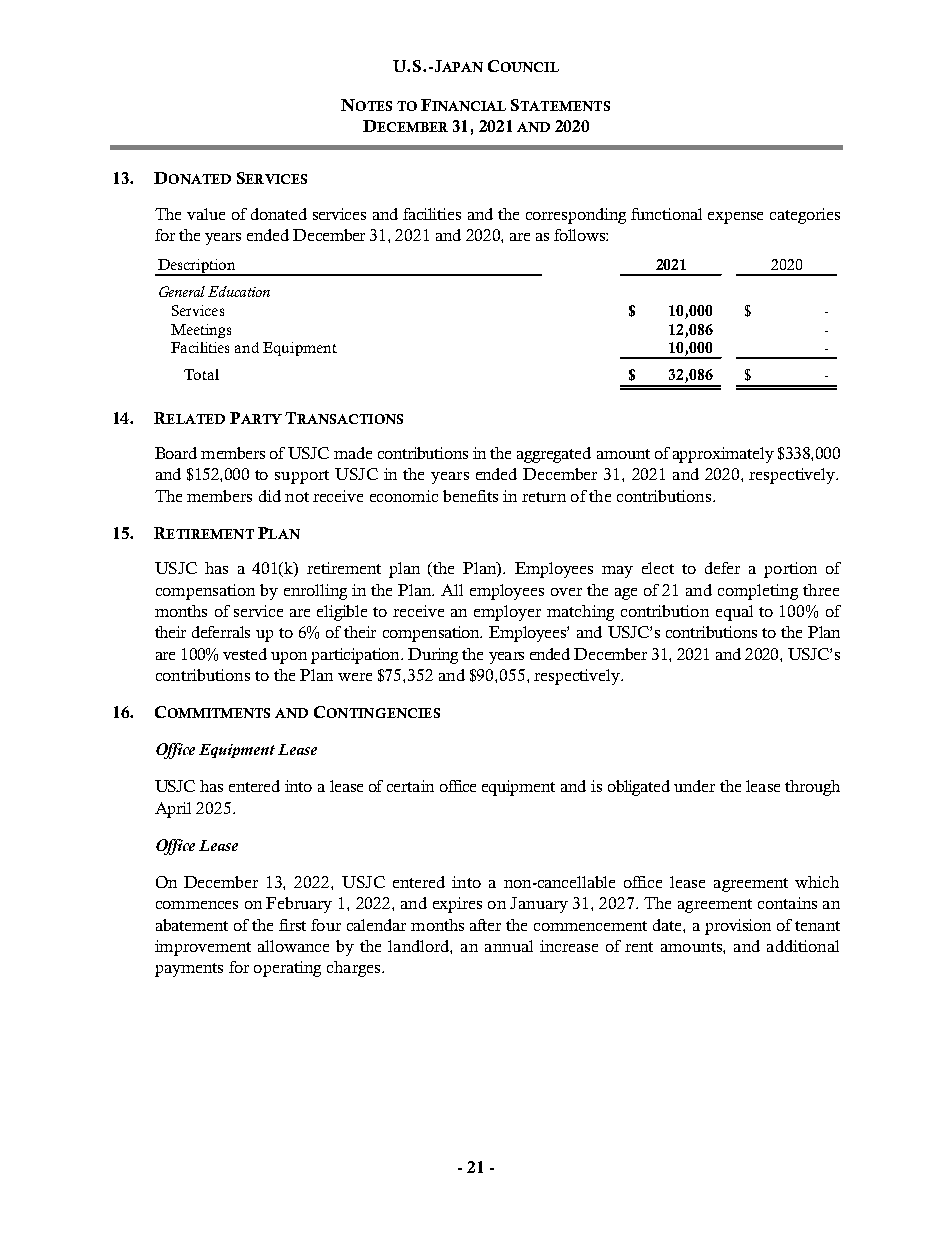  I want to click on expense, so click(735, 218).
